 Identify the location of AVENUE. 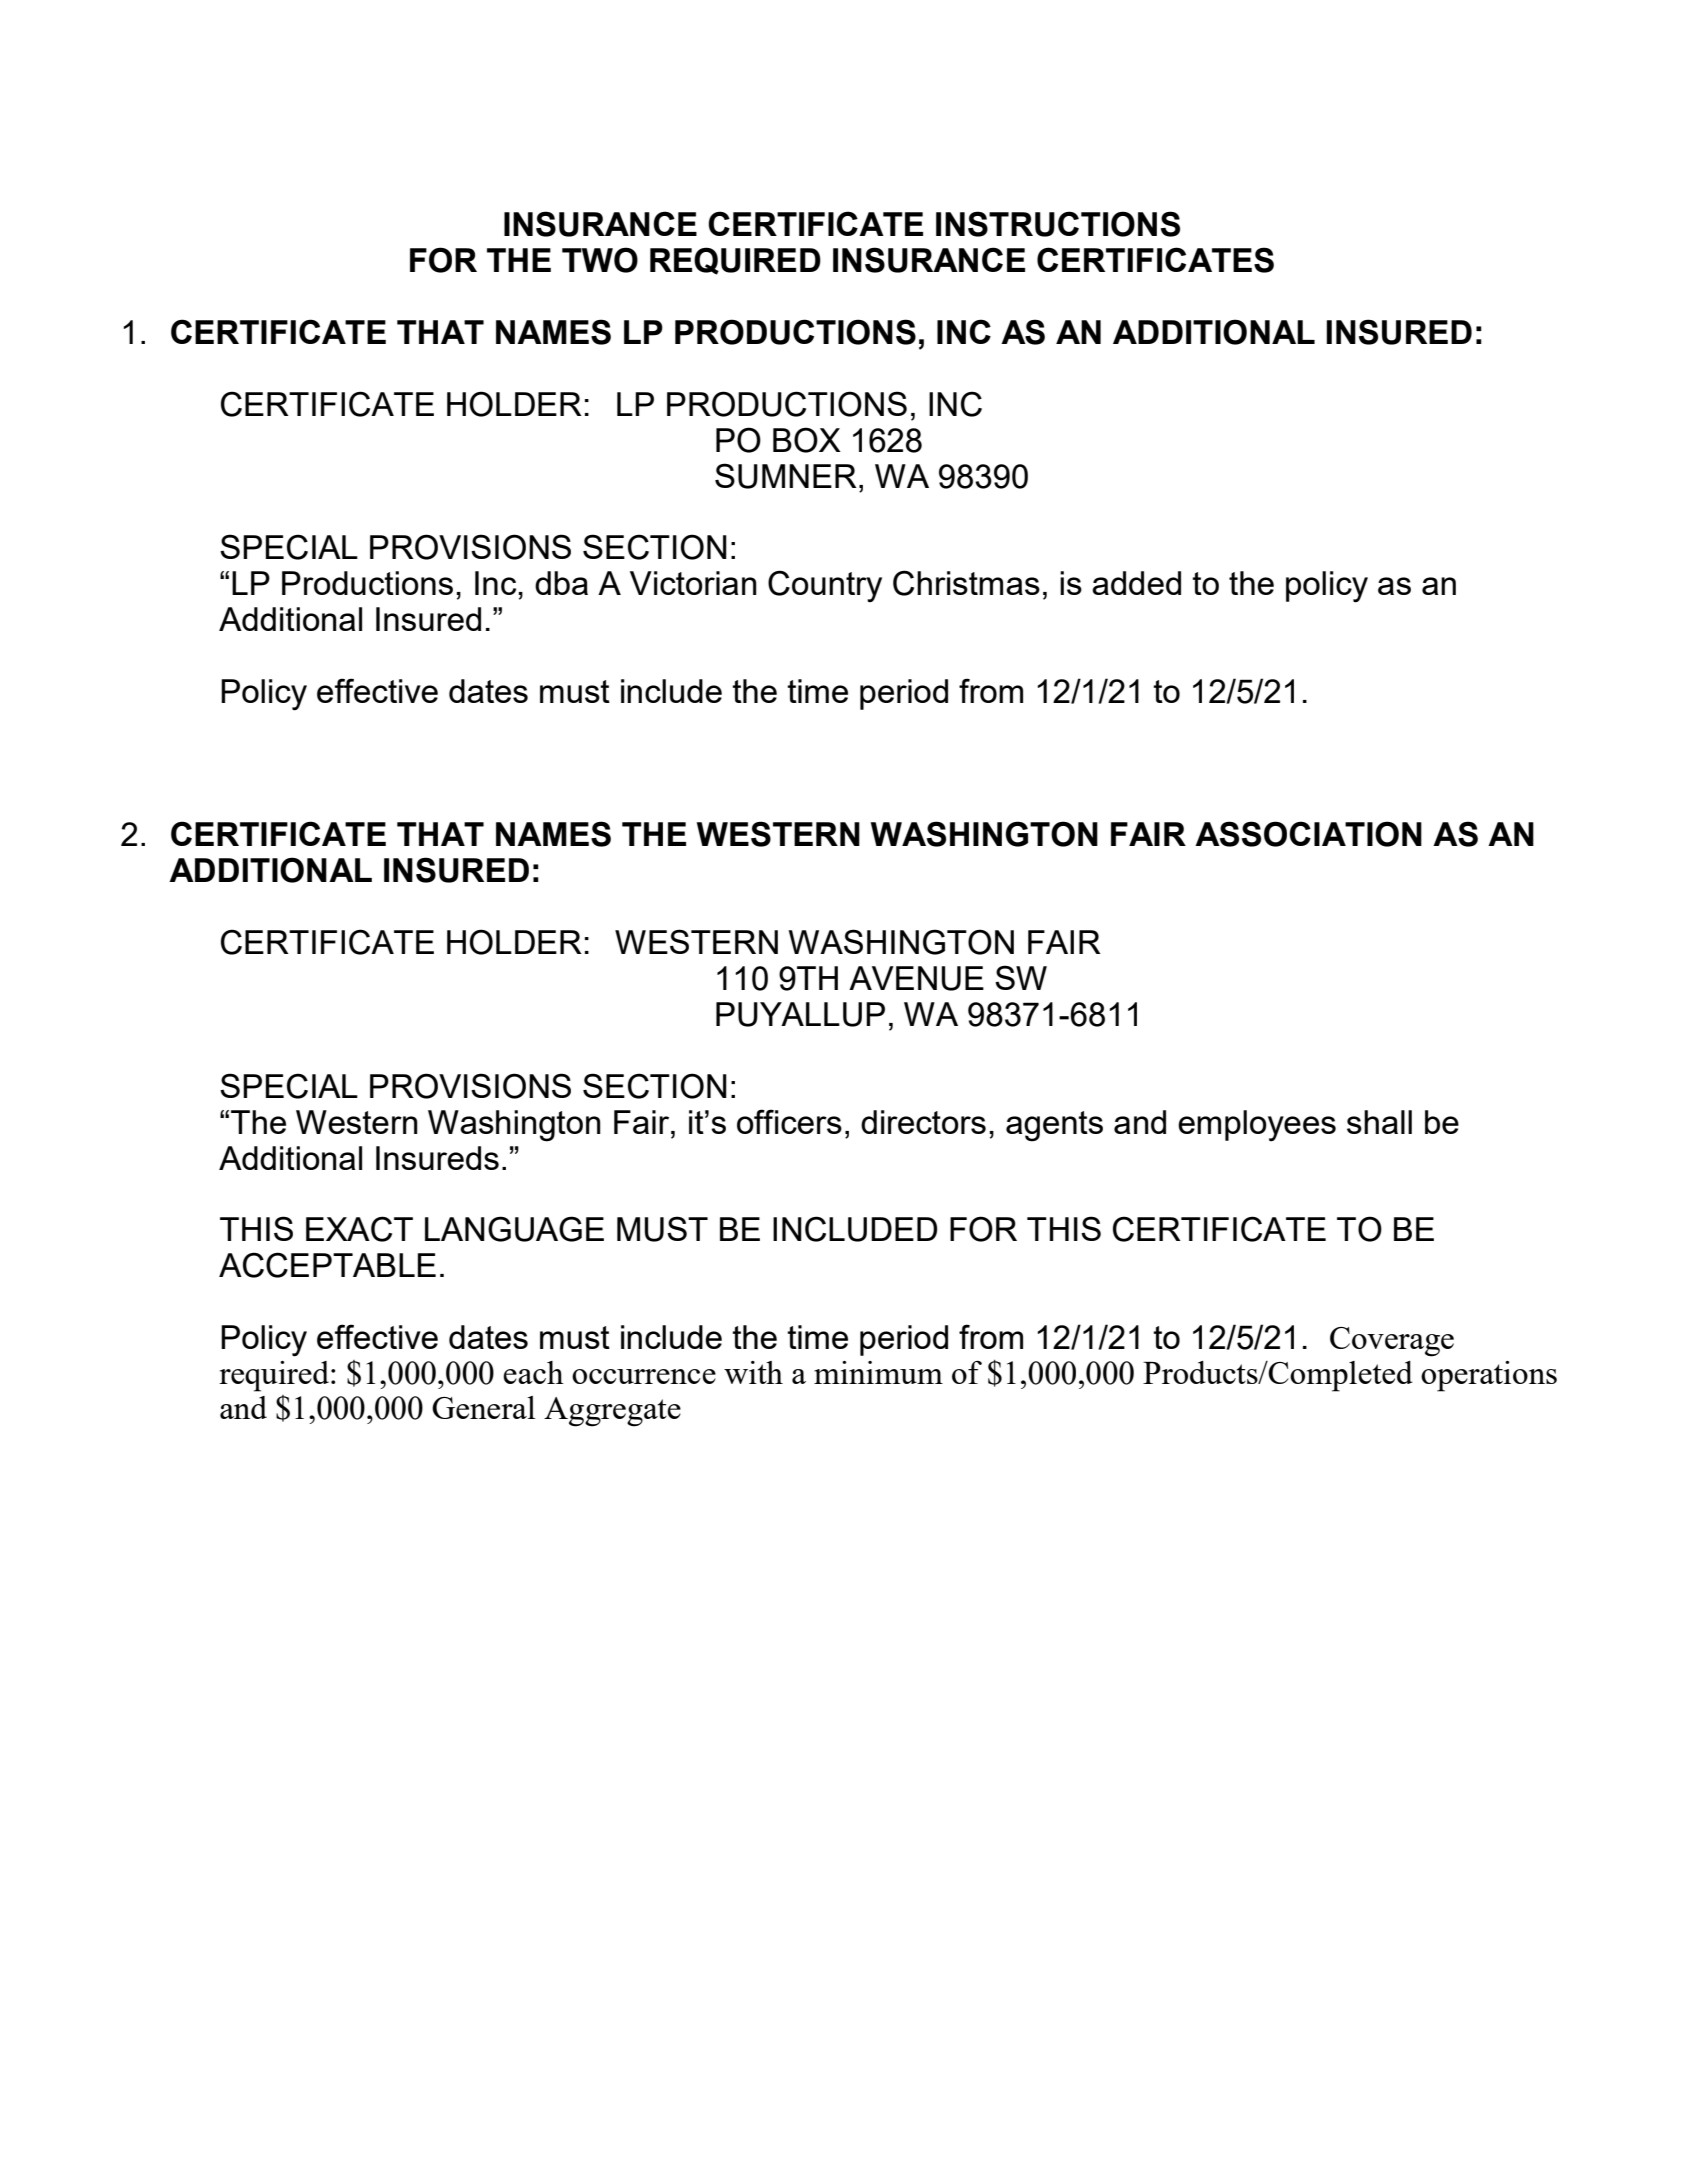
(916, 978).
